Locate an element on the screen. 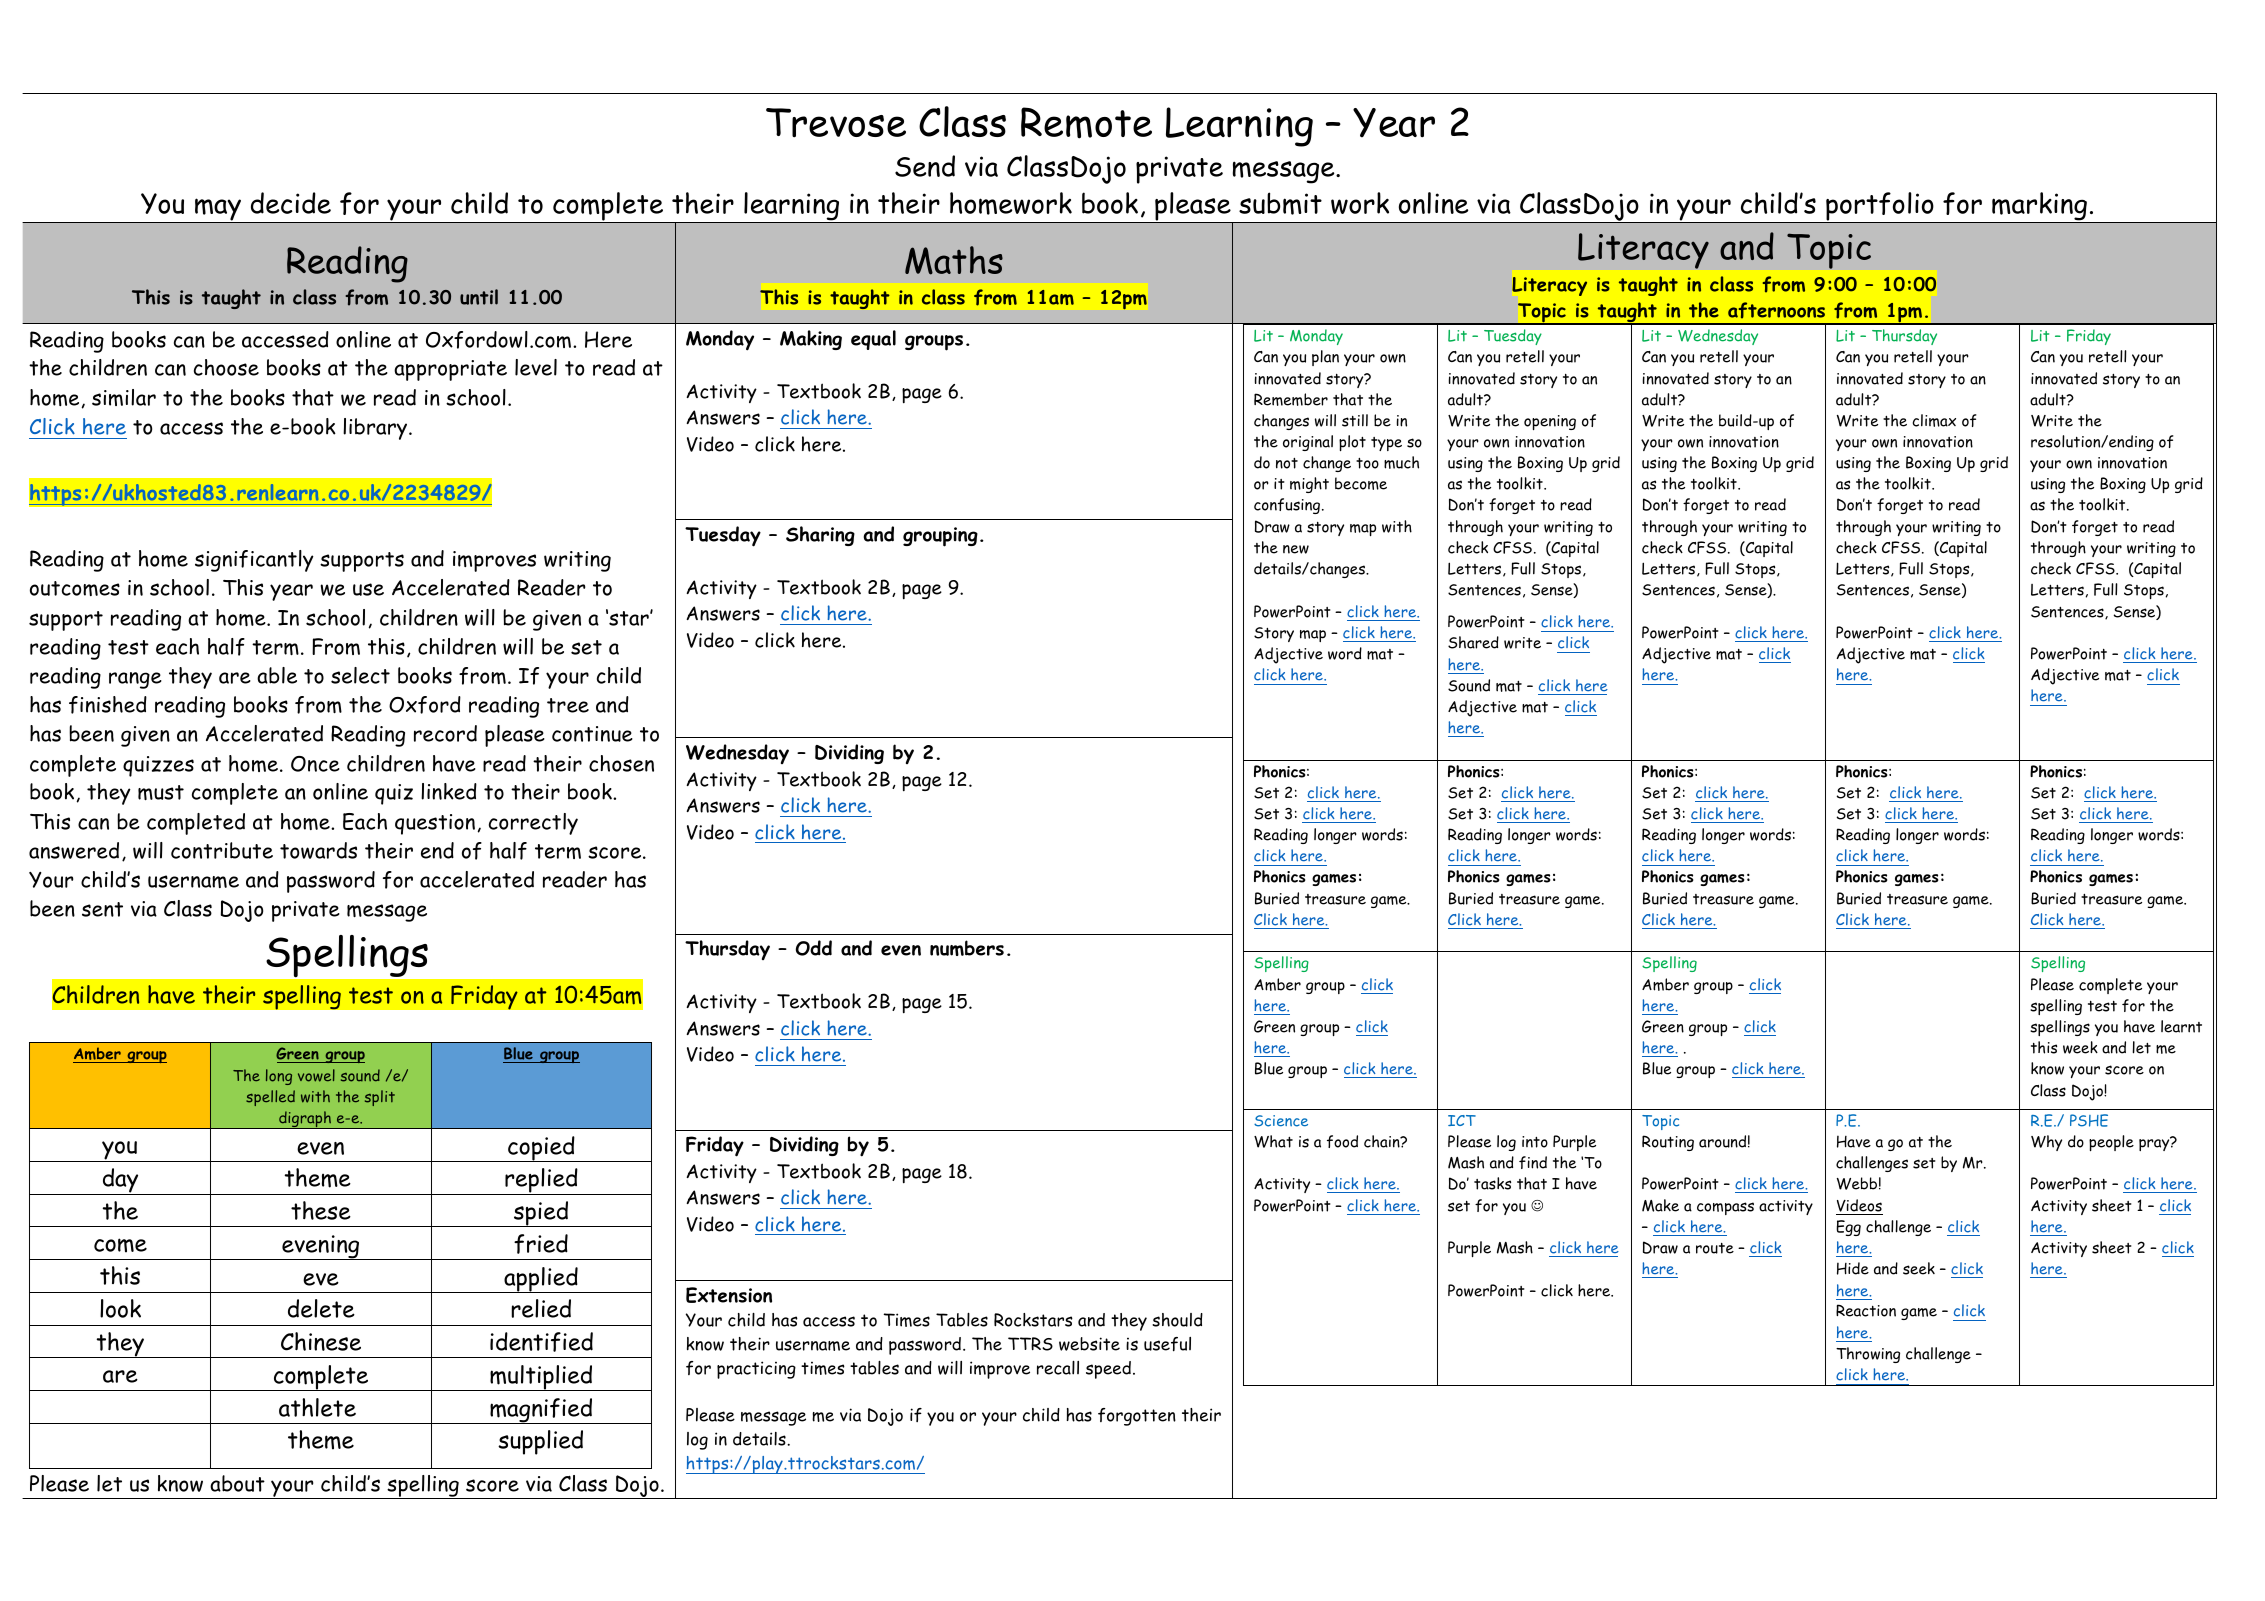  Once is located at coordinates (315, 764).
